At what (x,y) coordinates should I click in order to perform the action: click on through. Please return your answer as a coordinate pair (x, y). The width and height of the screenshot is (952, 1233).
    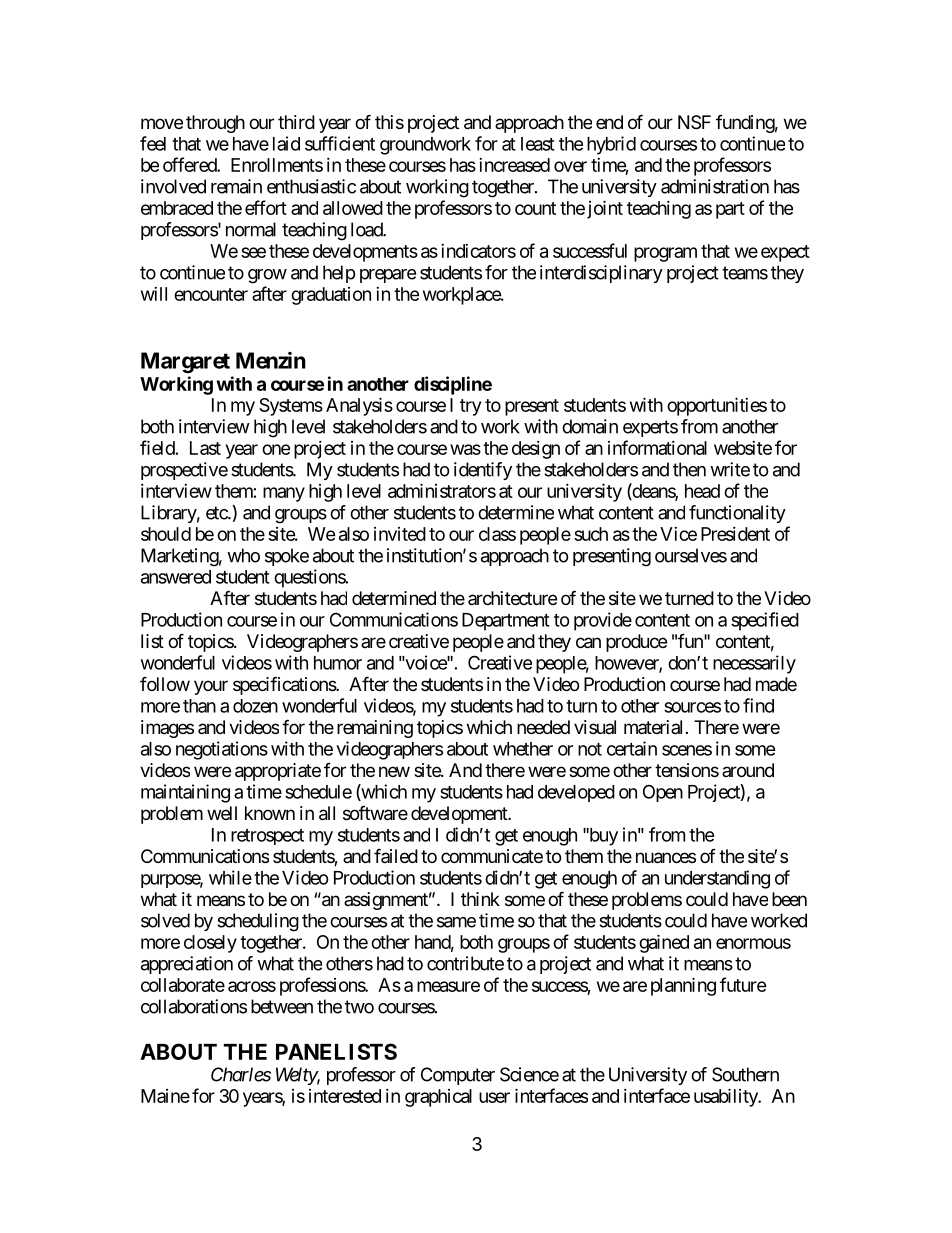
    Looking at the image, I should click on (215, 124).
